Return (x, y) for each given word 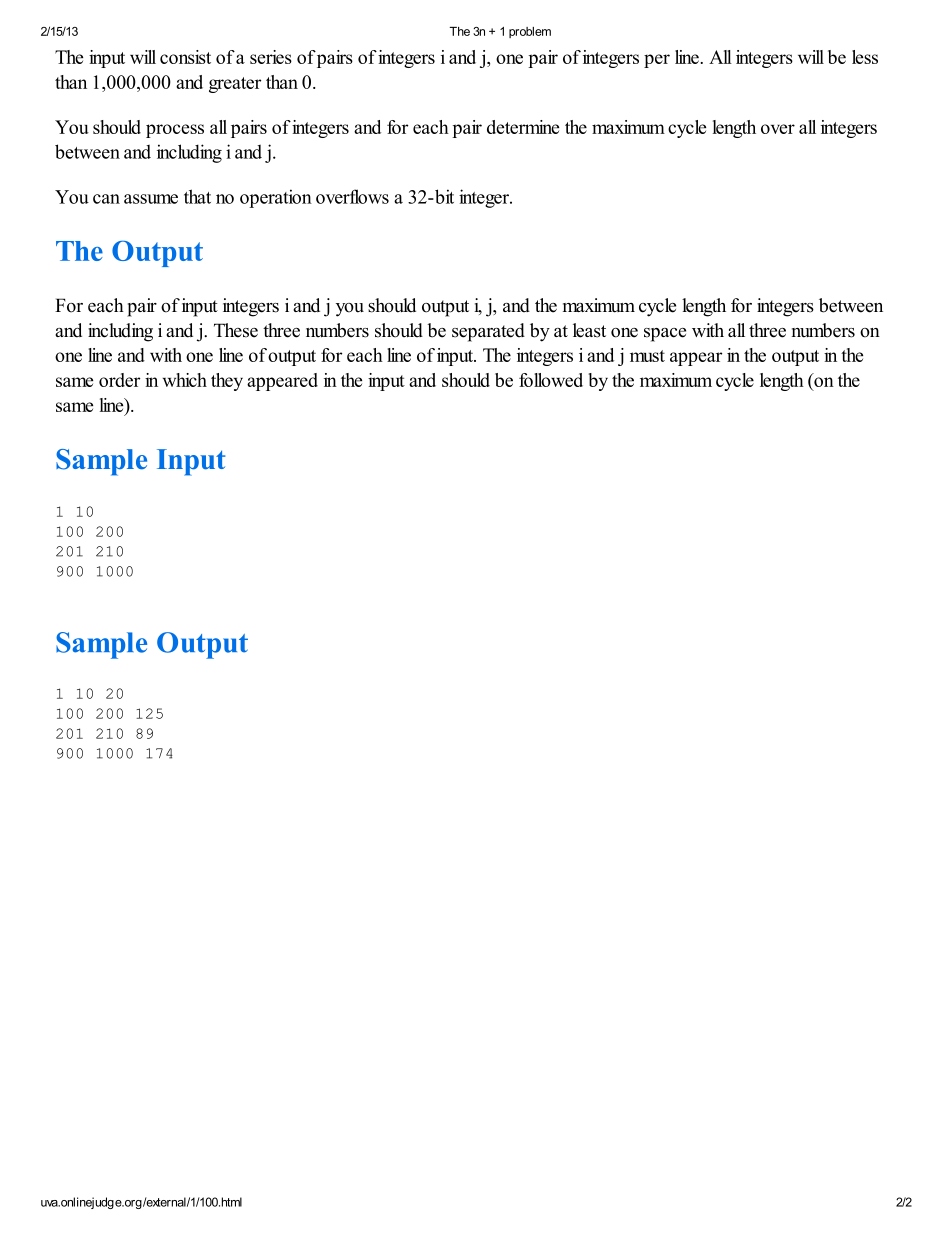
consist (185, 57)
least (589, 330)
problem (530, 32)
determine (523, 127)
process (175, 131)
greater (235, 85)
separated (488, 332)
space (665, 335)
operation (276, 198)
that (197, 196)
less (865, 57)
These (236, 330)
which (185, 380)
